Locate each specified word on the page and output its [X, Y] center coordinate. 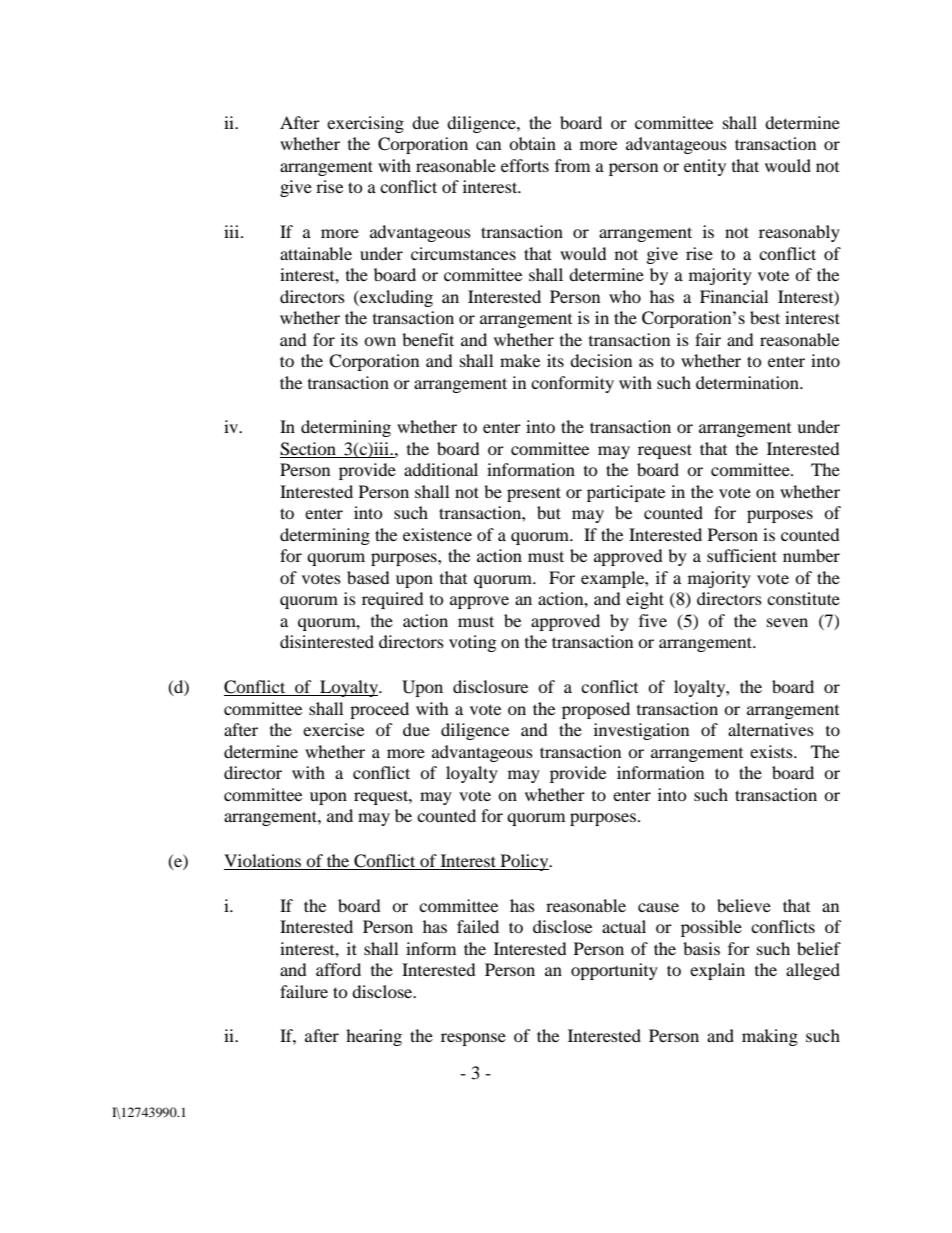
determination [748, 382]
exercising [365, 124]
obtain [532, 143]
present [534, 494]
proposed [596, 710]
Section [309, 450]
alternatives [771, 729]
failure [304, 991]
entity [705, 167]
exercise [333, 729]
